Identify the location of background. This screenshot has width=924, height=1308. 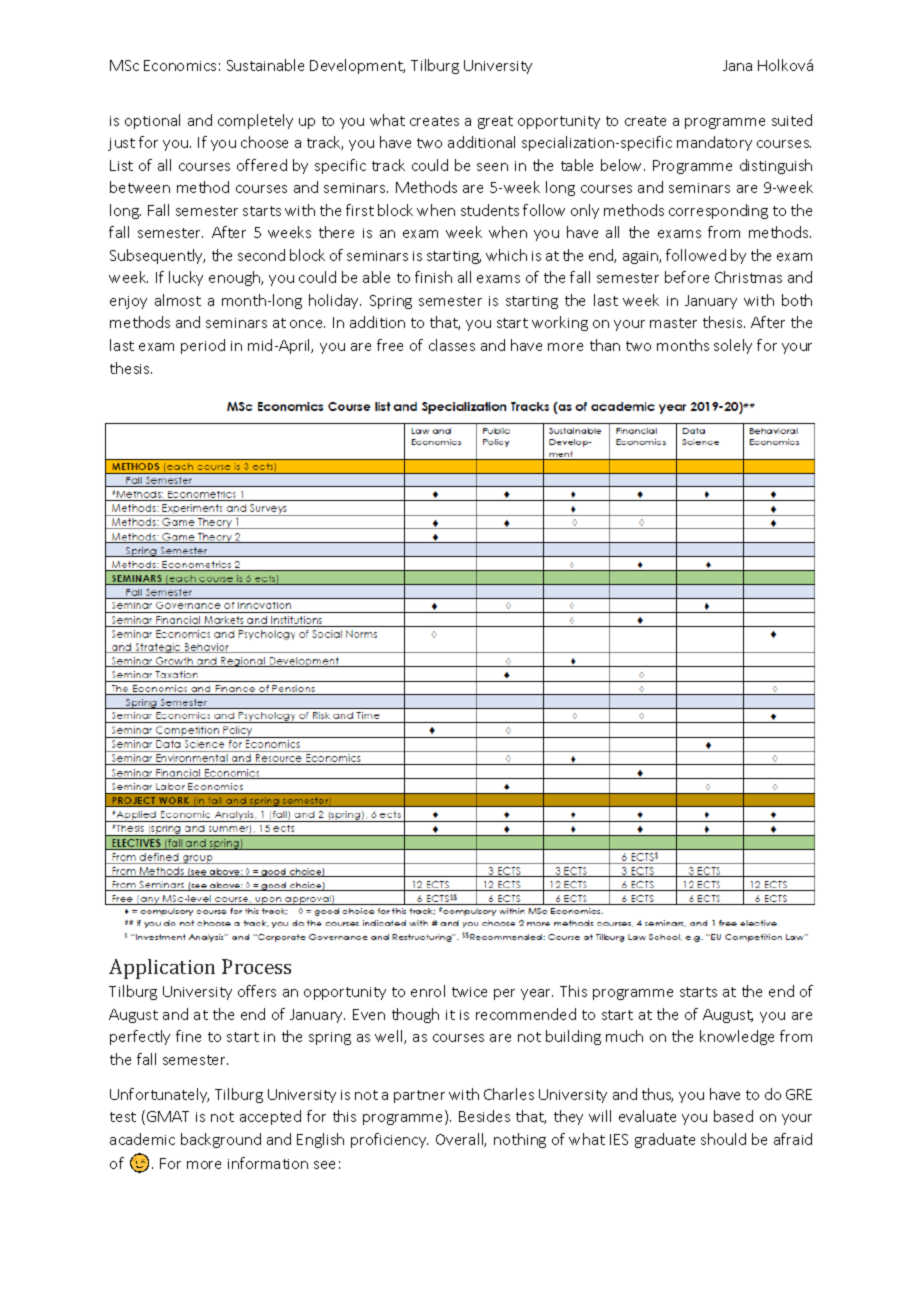
(221, 1140).
